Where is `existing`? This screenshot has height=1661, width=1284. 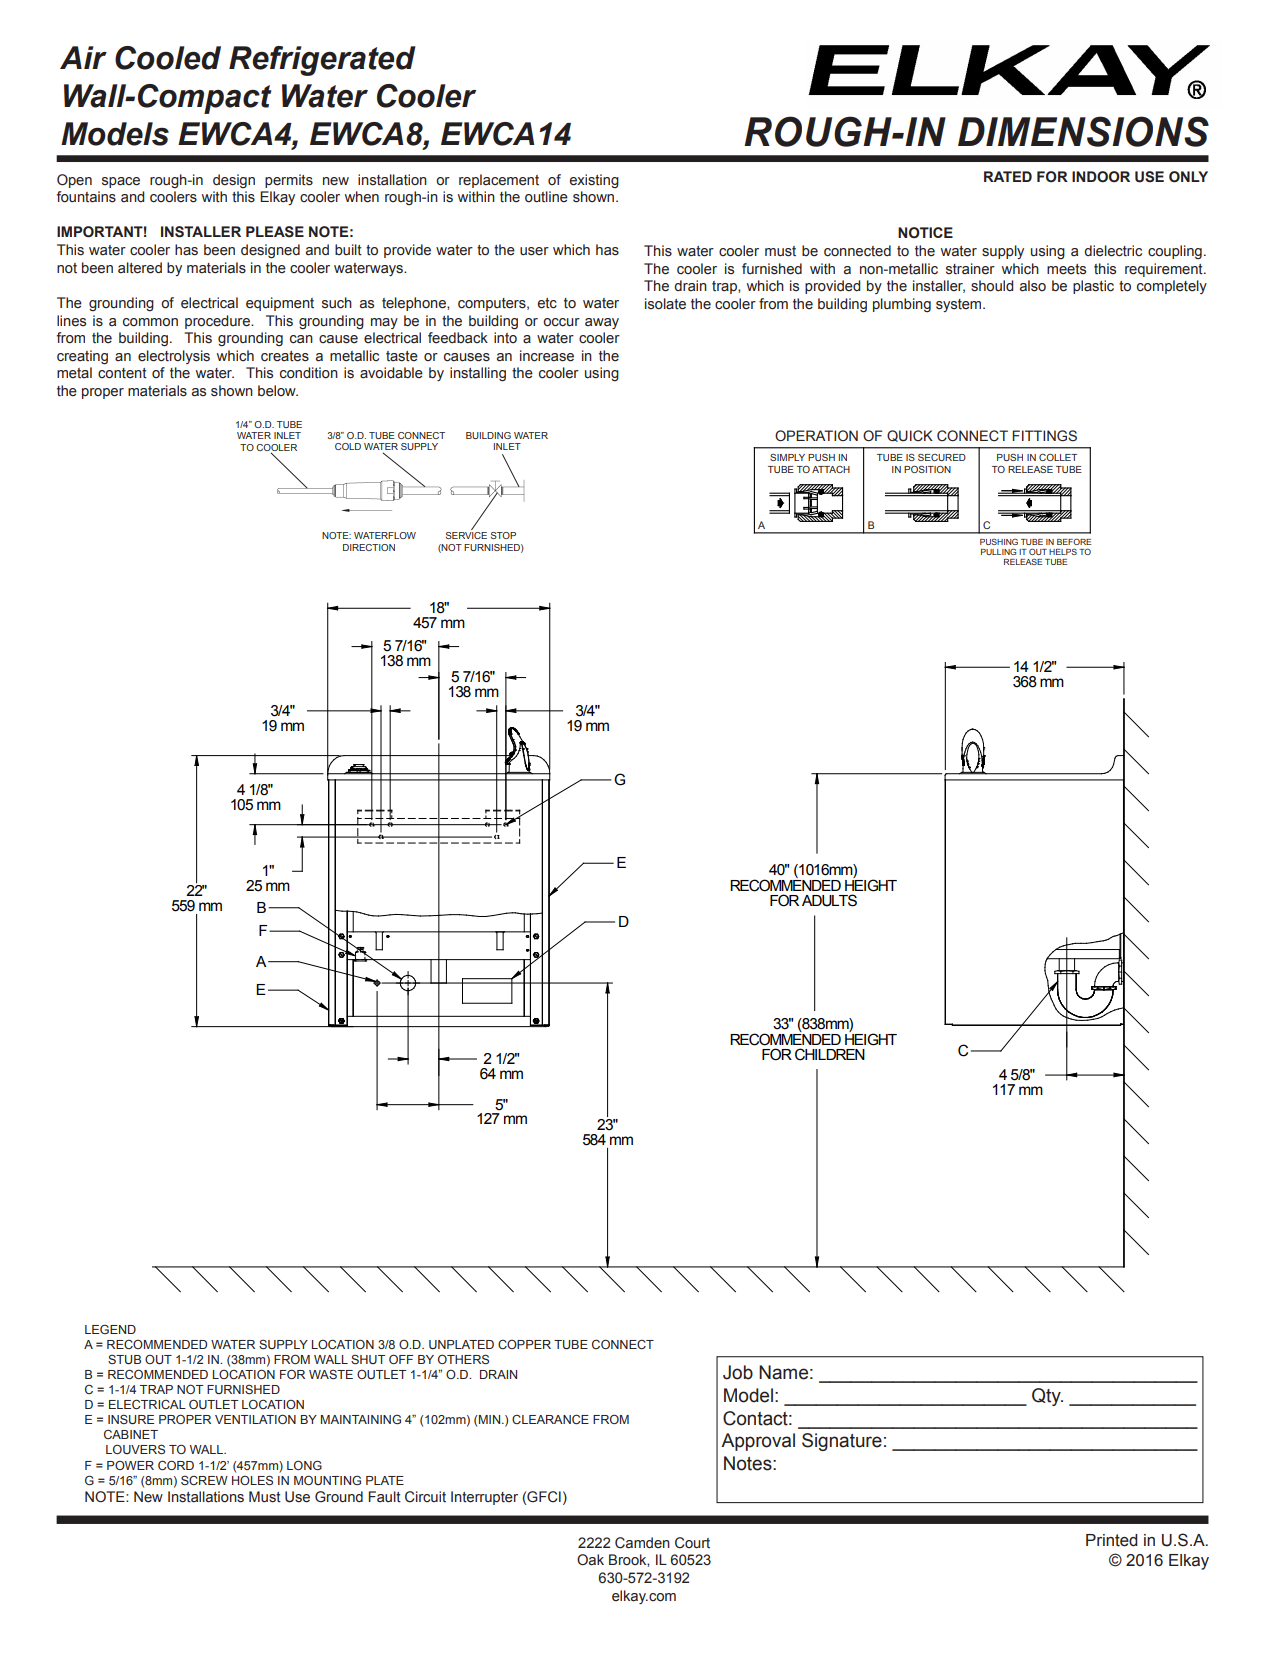 existing is located at coordinates (594, 181).
